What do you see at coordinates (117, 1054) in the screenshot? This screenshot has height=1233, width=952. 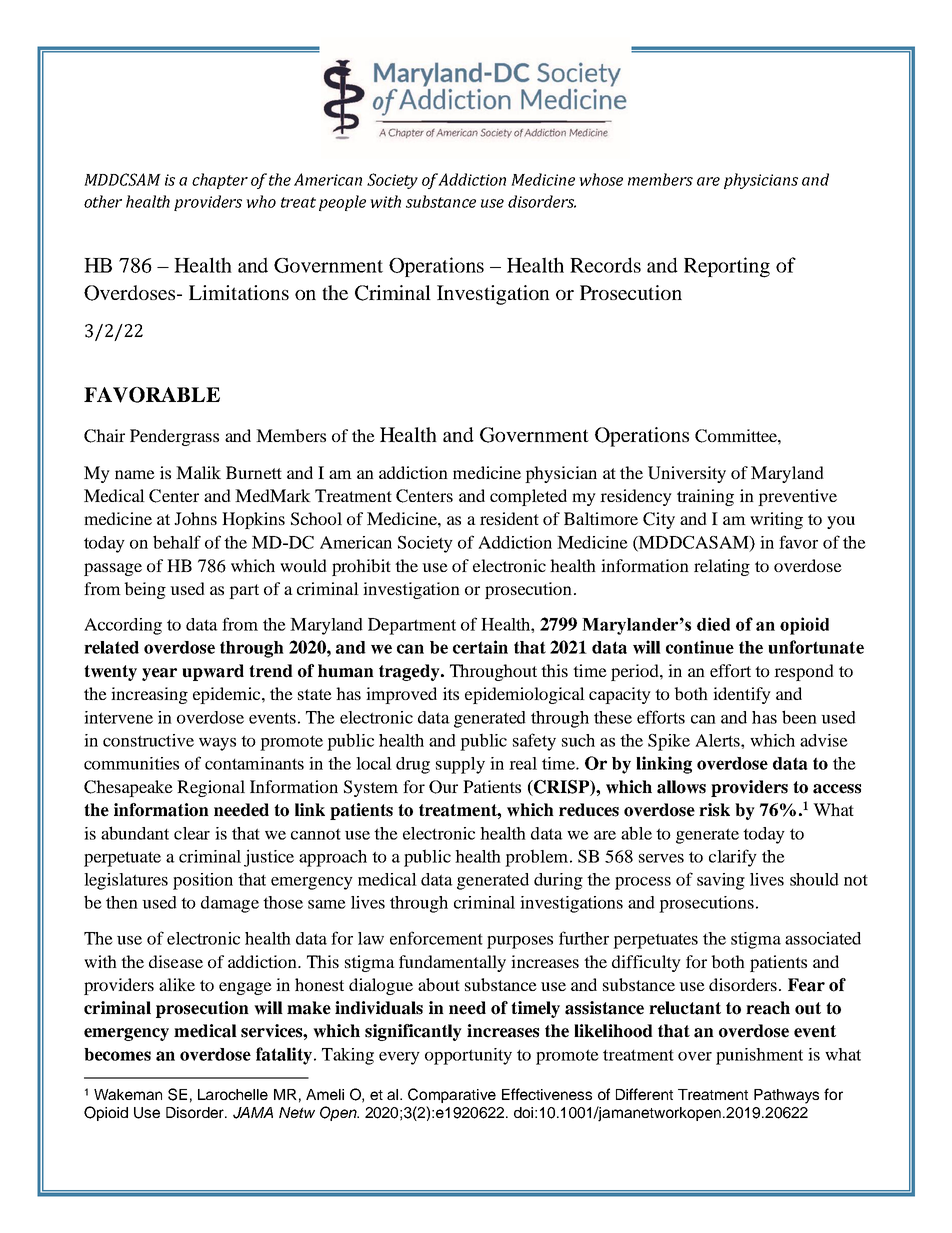 I see `becomes` at bounding box center [117, 1054].
